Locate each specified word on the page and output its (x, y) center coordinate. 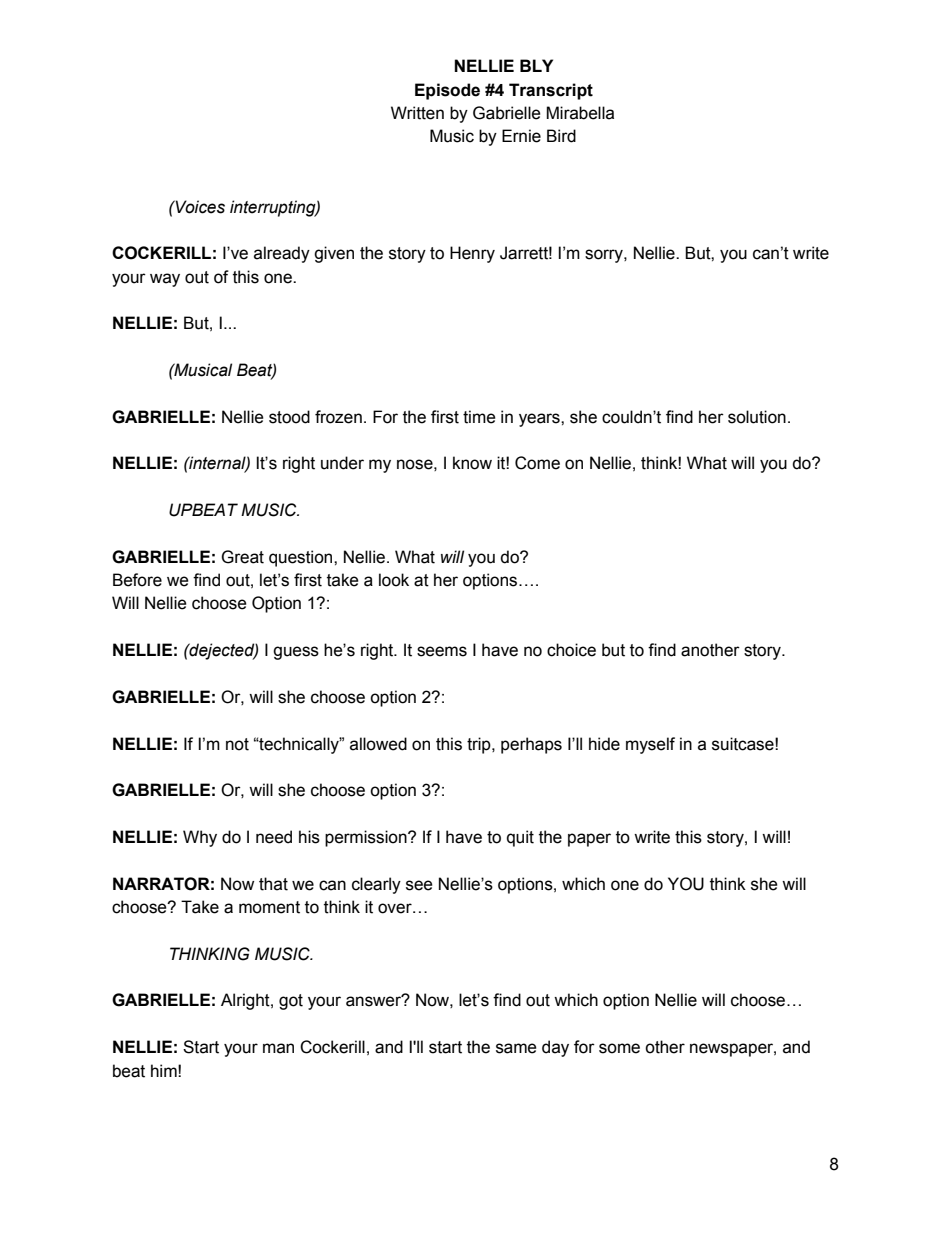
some (619, 1048)
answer (375, 1001)
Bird (561, 136)
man (278, 1048)
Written (417, 113)
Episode (447, 91)
